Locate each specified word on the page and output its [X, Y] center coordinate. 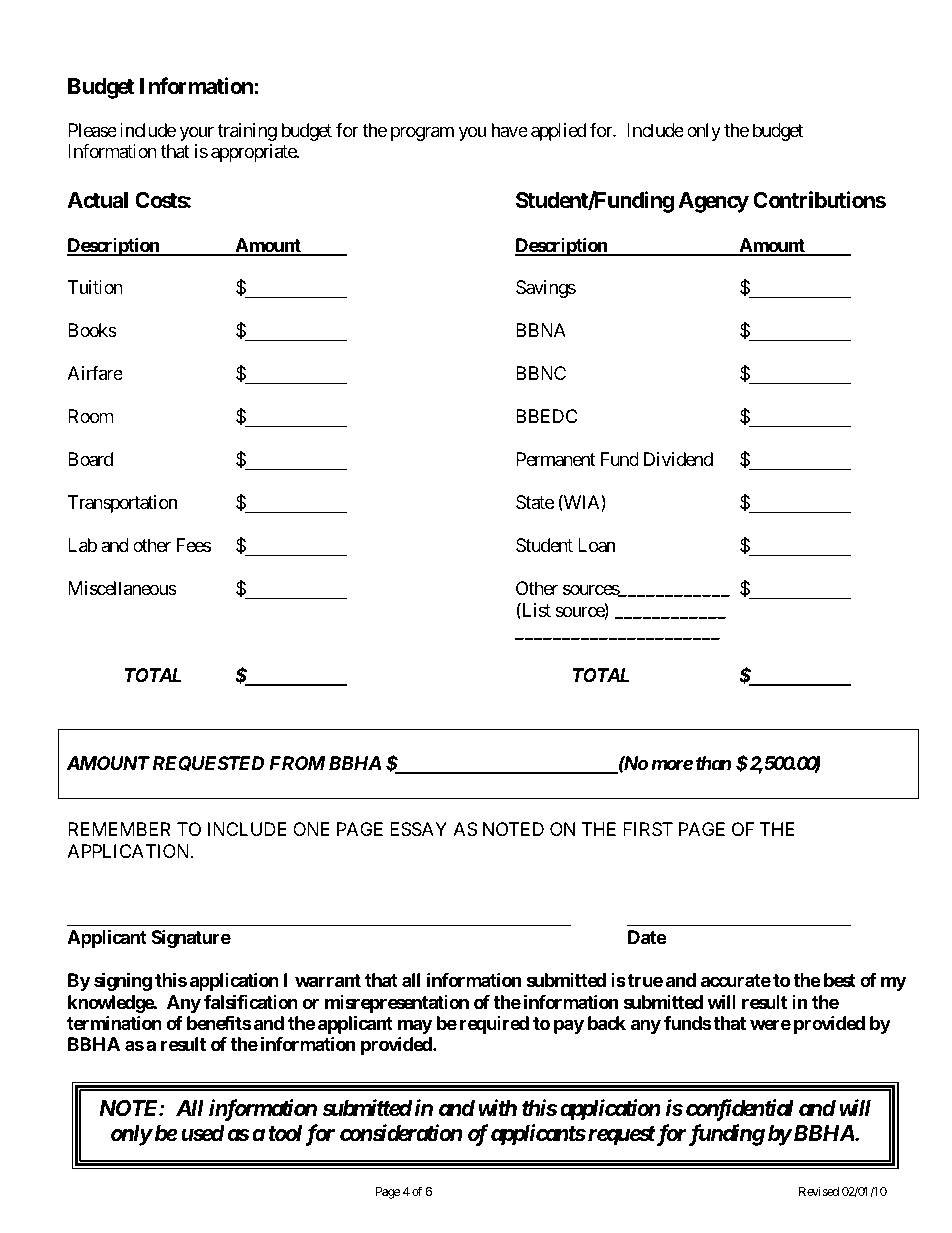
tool [285, 1133]
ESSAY [418, 829]
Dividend [678, 459]
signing [123, 981]
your [197, 133]
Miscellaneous [122, 588]
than [713, 763]
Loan [596, 545]
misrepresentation [397, 1004]
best [840, 980]
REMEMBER [119, 829]
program [422, 133]
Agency [713, 202]
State [535, 502]
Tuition [95, 287]
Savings [546, 289]
